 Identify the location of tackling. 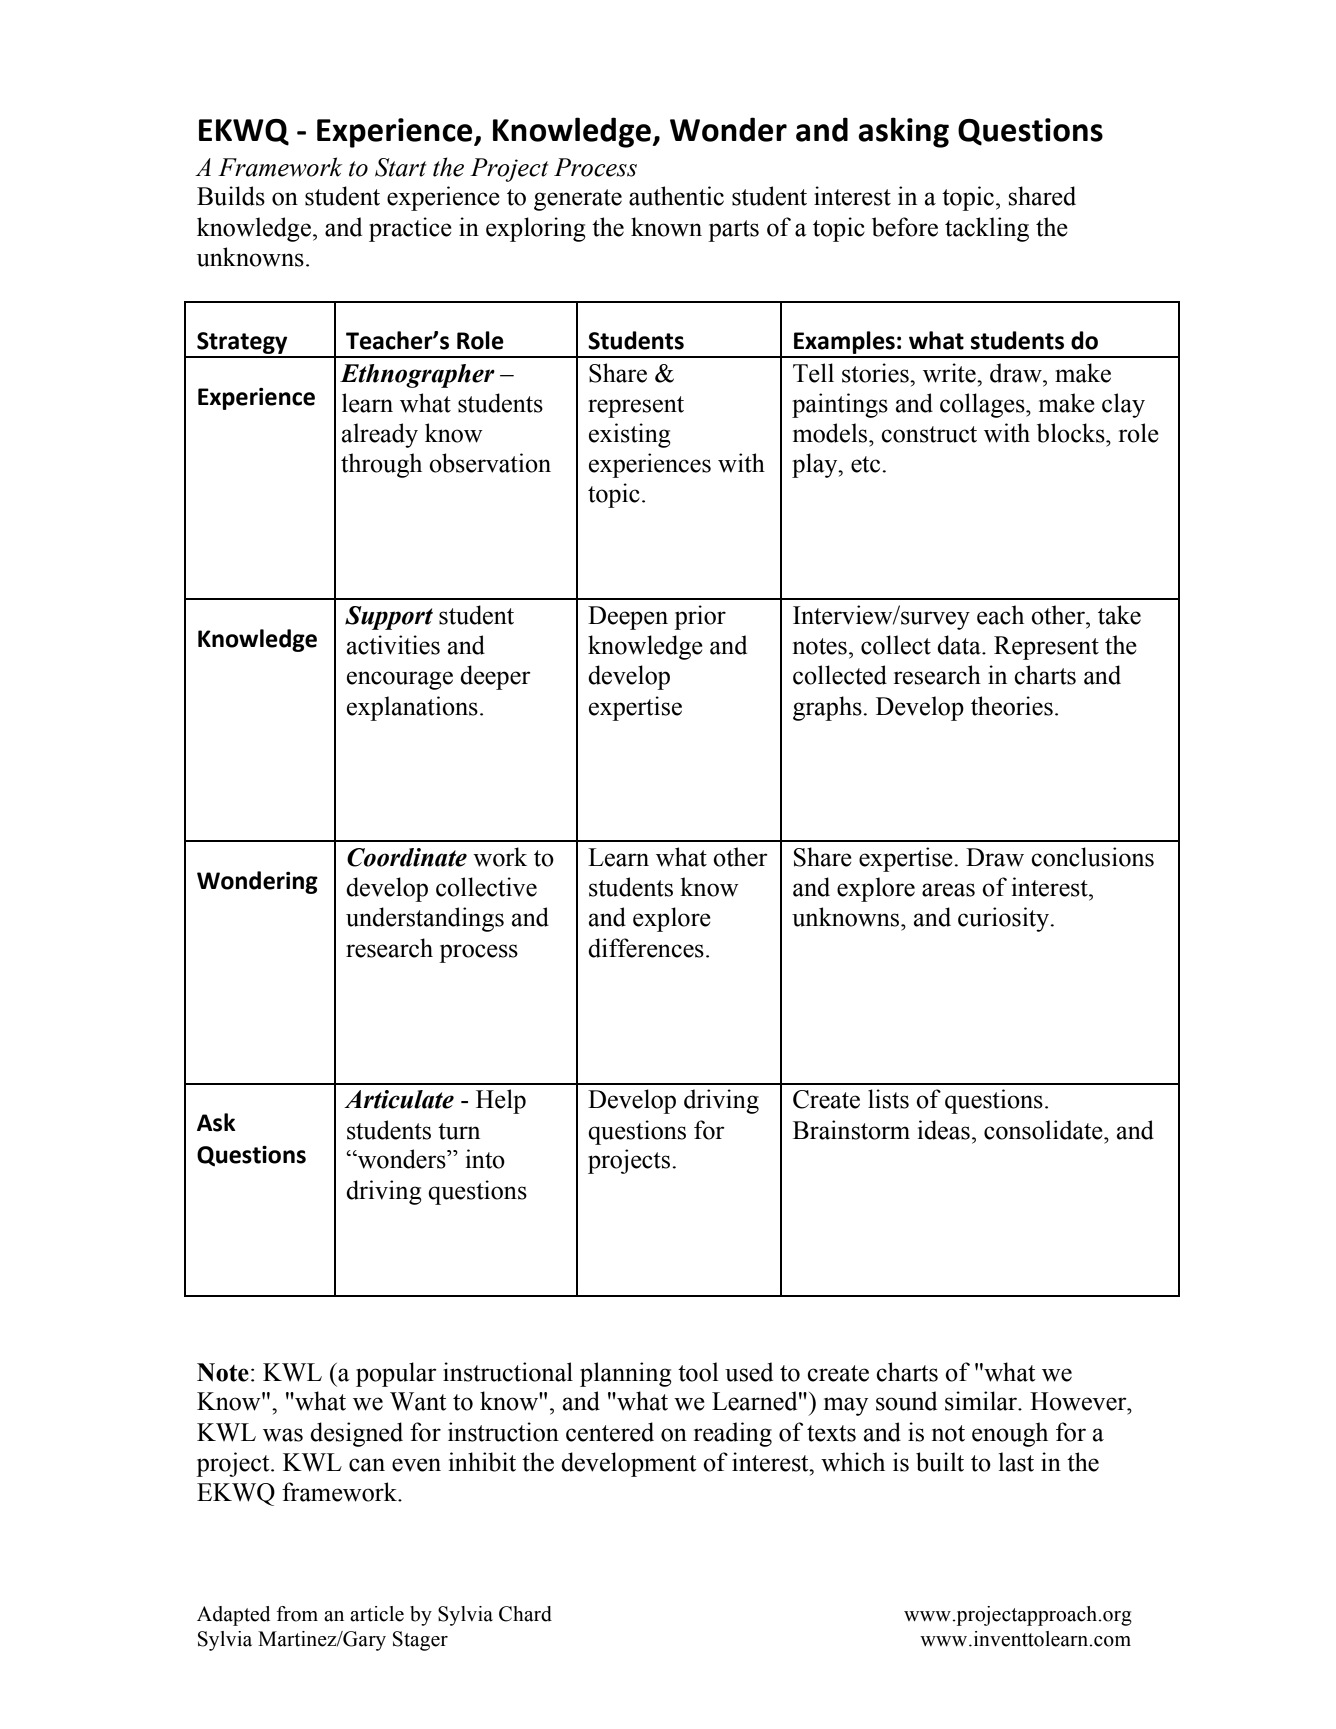
(987, 229).
